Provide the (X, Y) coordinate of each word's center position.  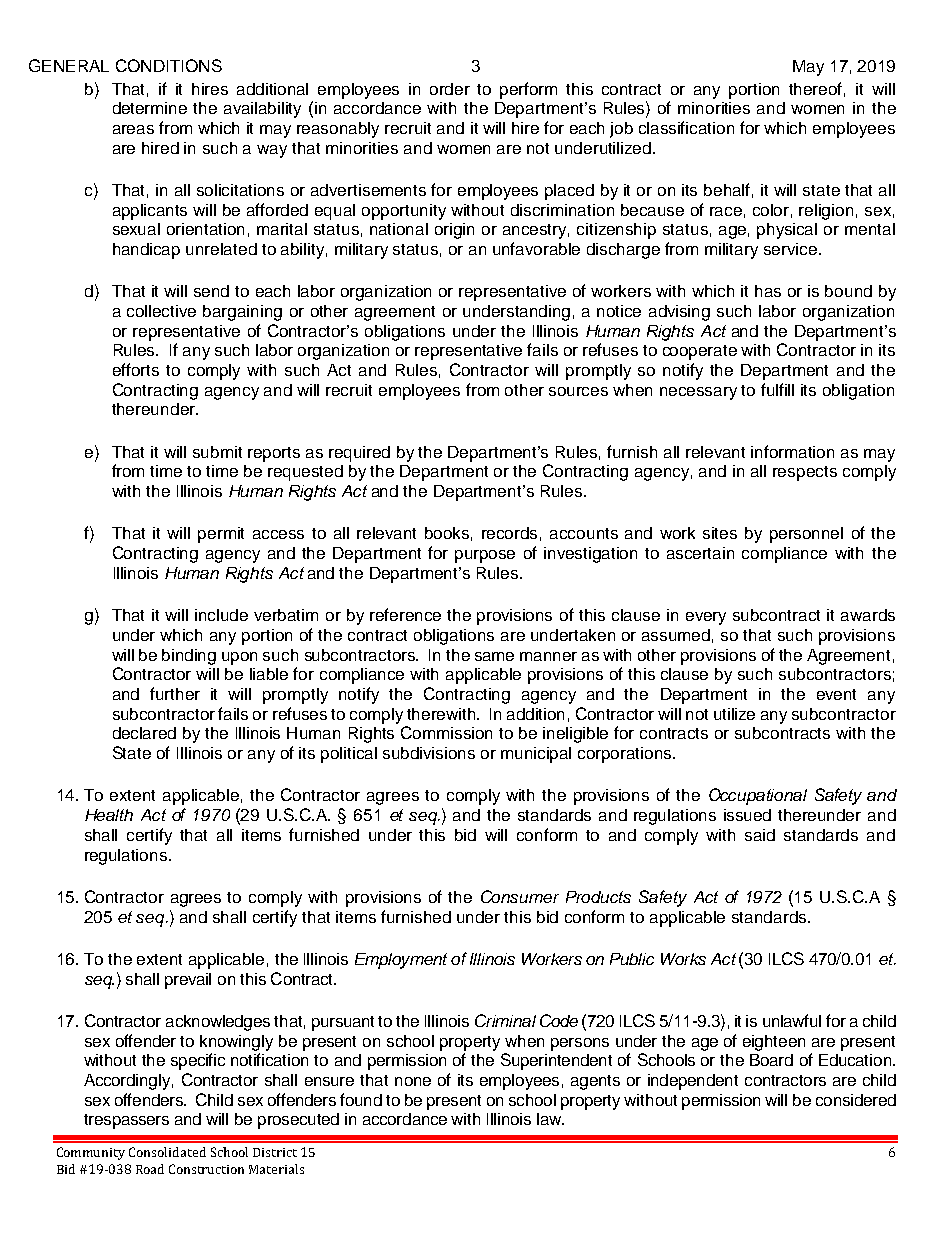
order (450, 89)
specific (198, 1061)
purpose (485, 556)
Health (109, 815)
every (706, 618)
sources (578, 391)
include (221, 615)
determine (150, 108)
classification (686, 127)
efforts (136, 369)
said (760, 835)
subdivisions (429, 753)
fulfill (777, 389)
